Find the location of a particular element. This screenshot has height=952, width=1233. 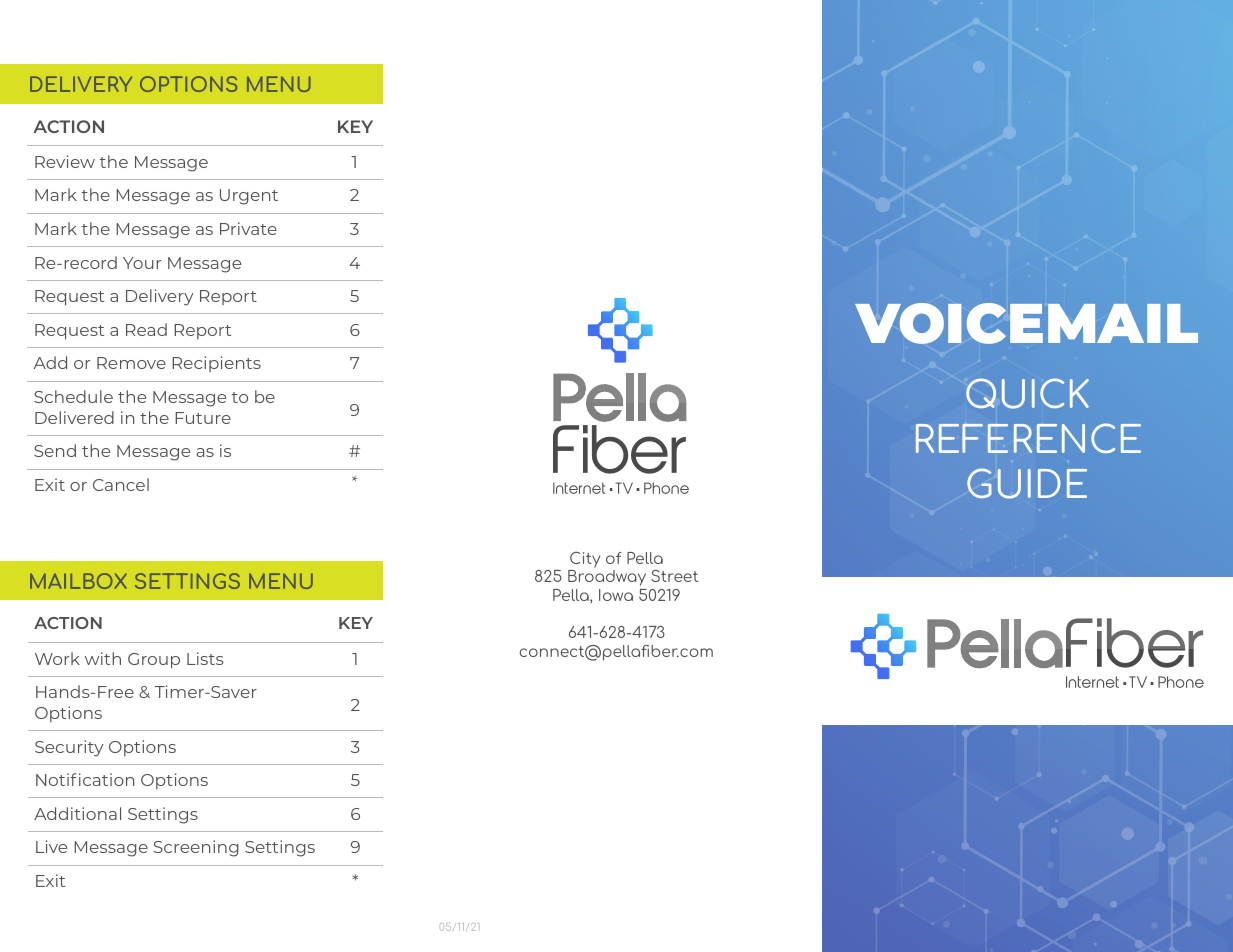

Street is located at coordinates (674, 576).
